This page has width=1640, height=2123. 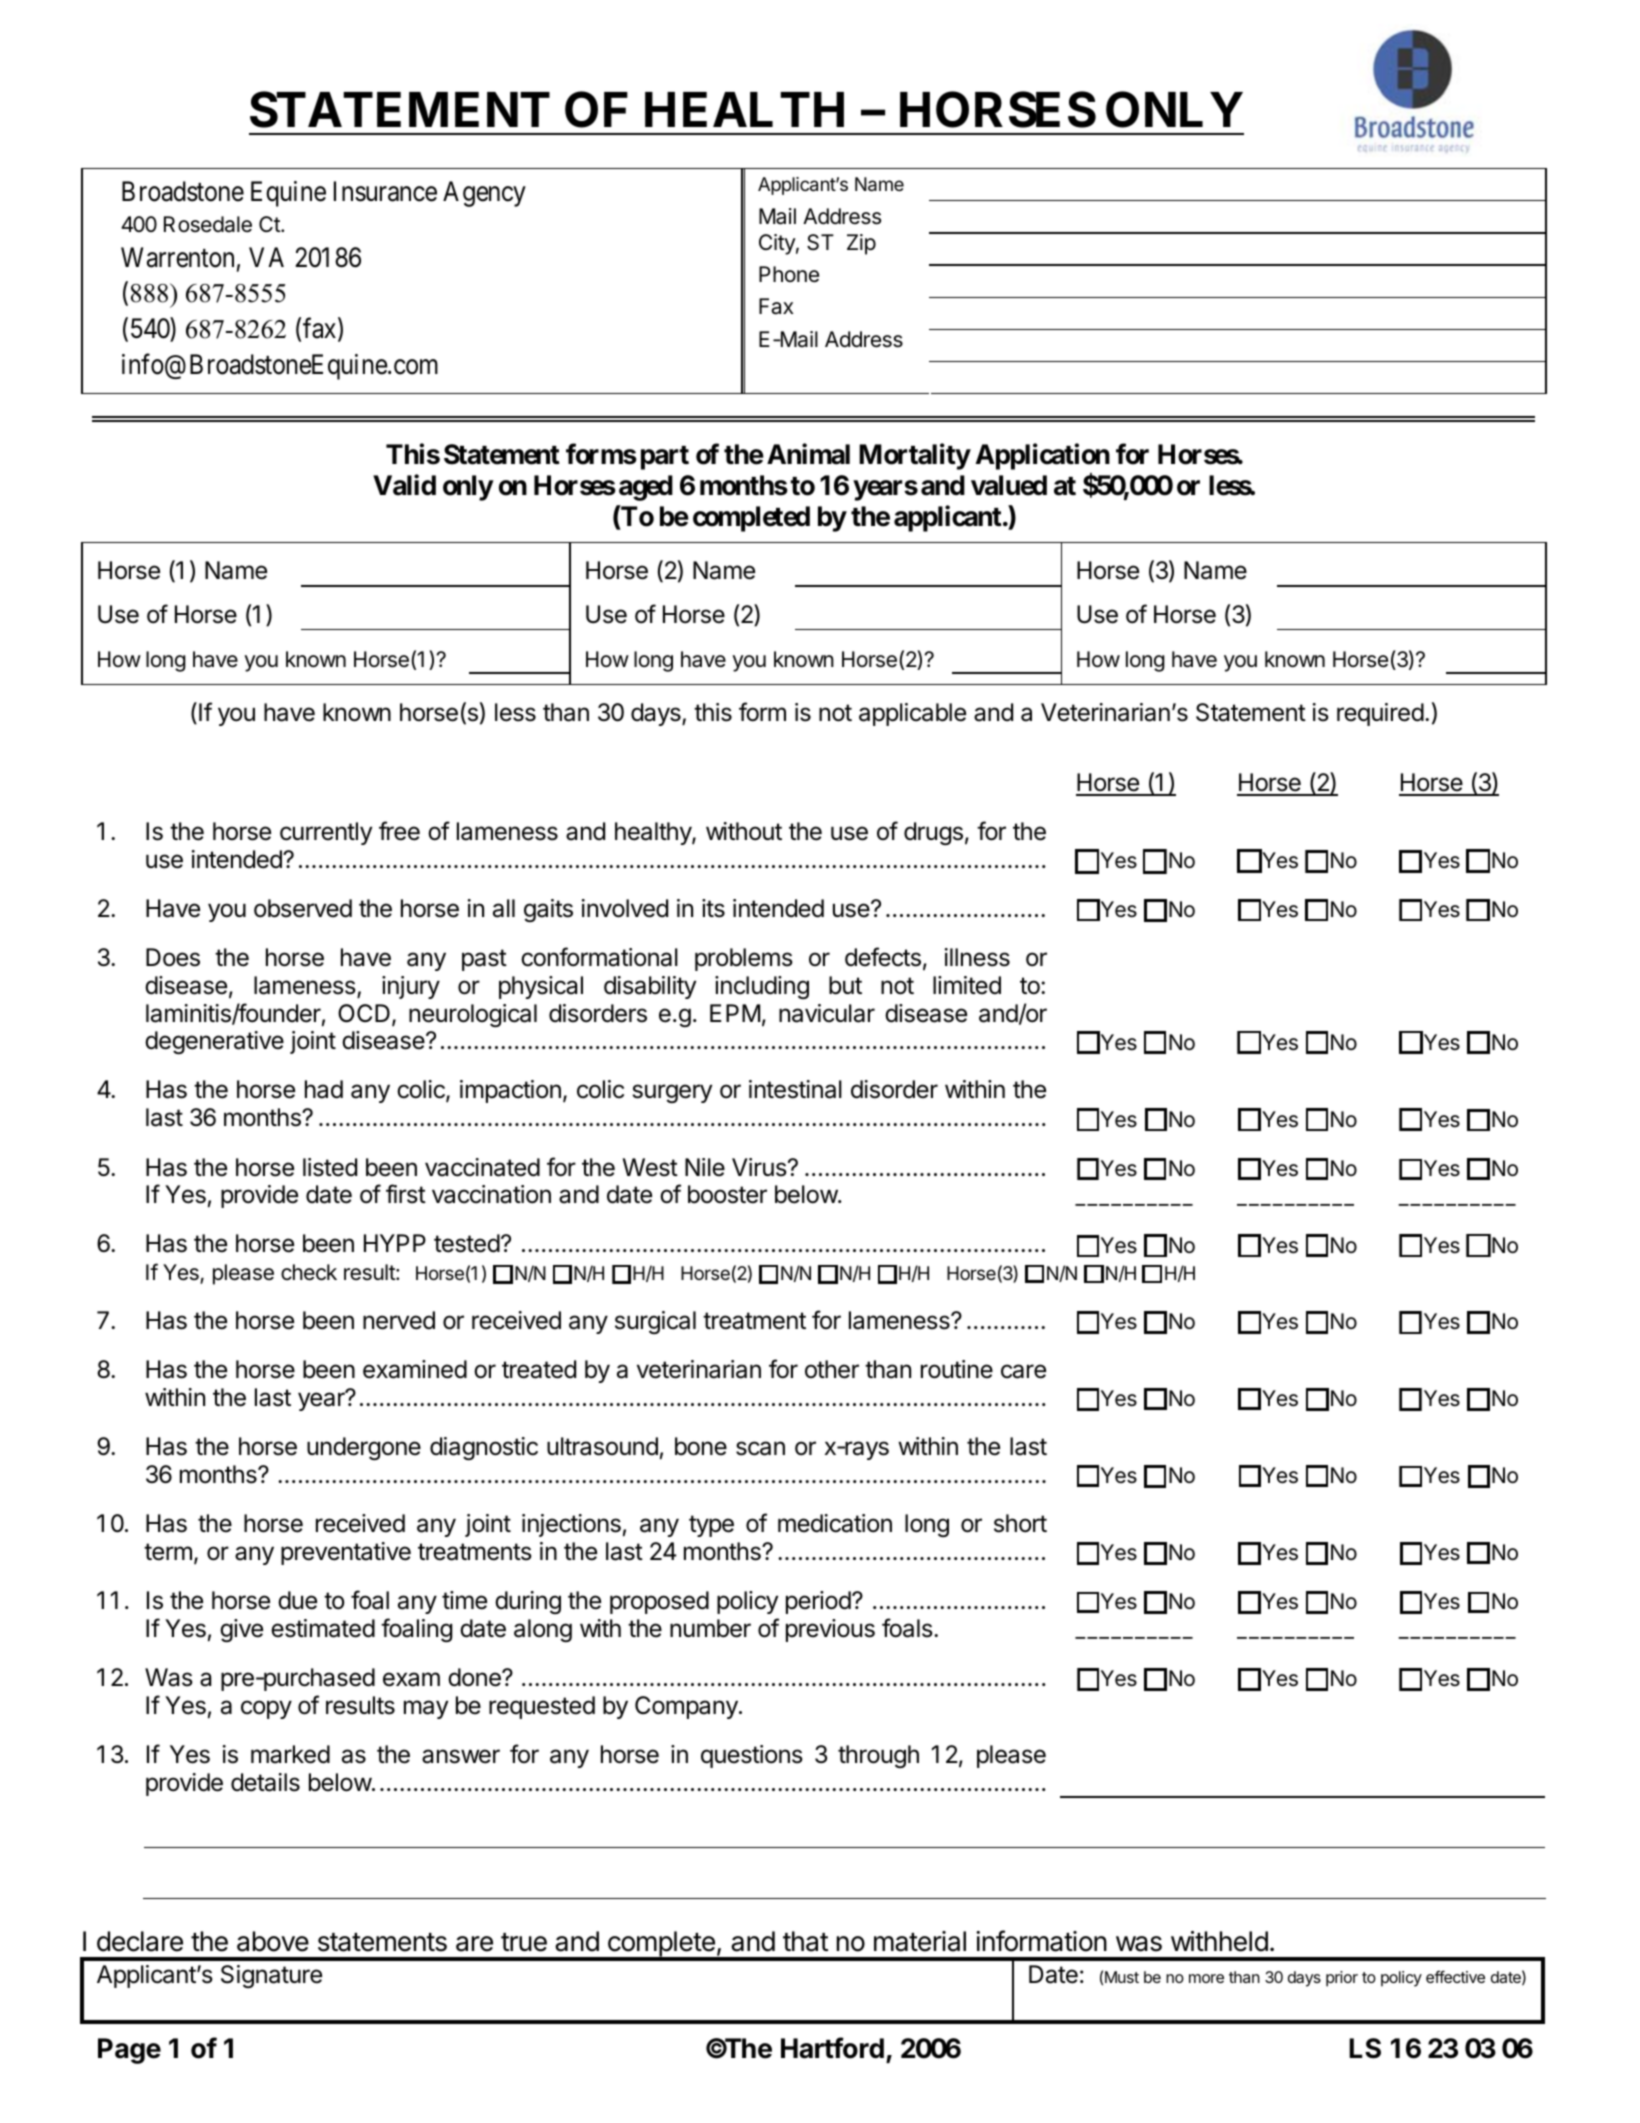 I want to click on currently, so click(x=326, y=833).
